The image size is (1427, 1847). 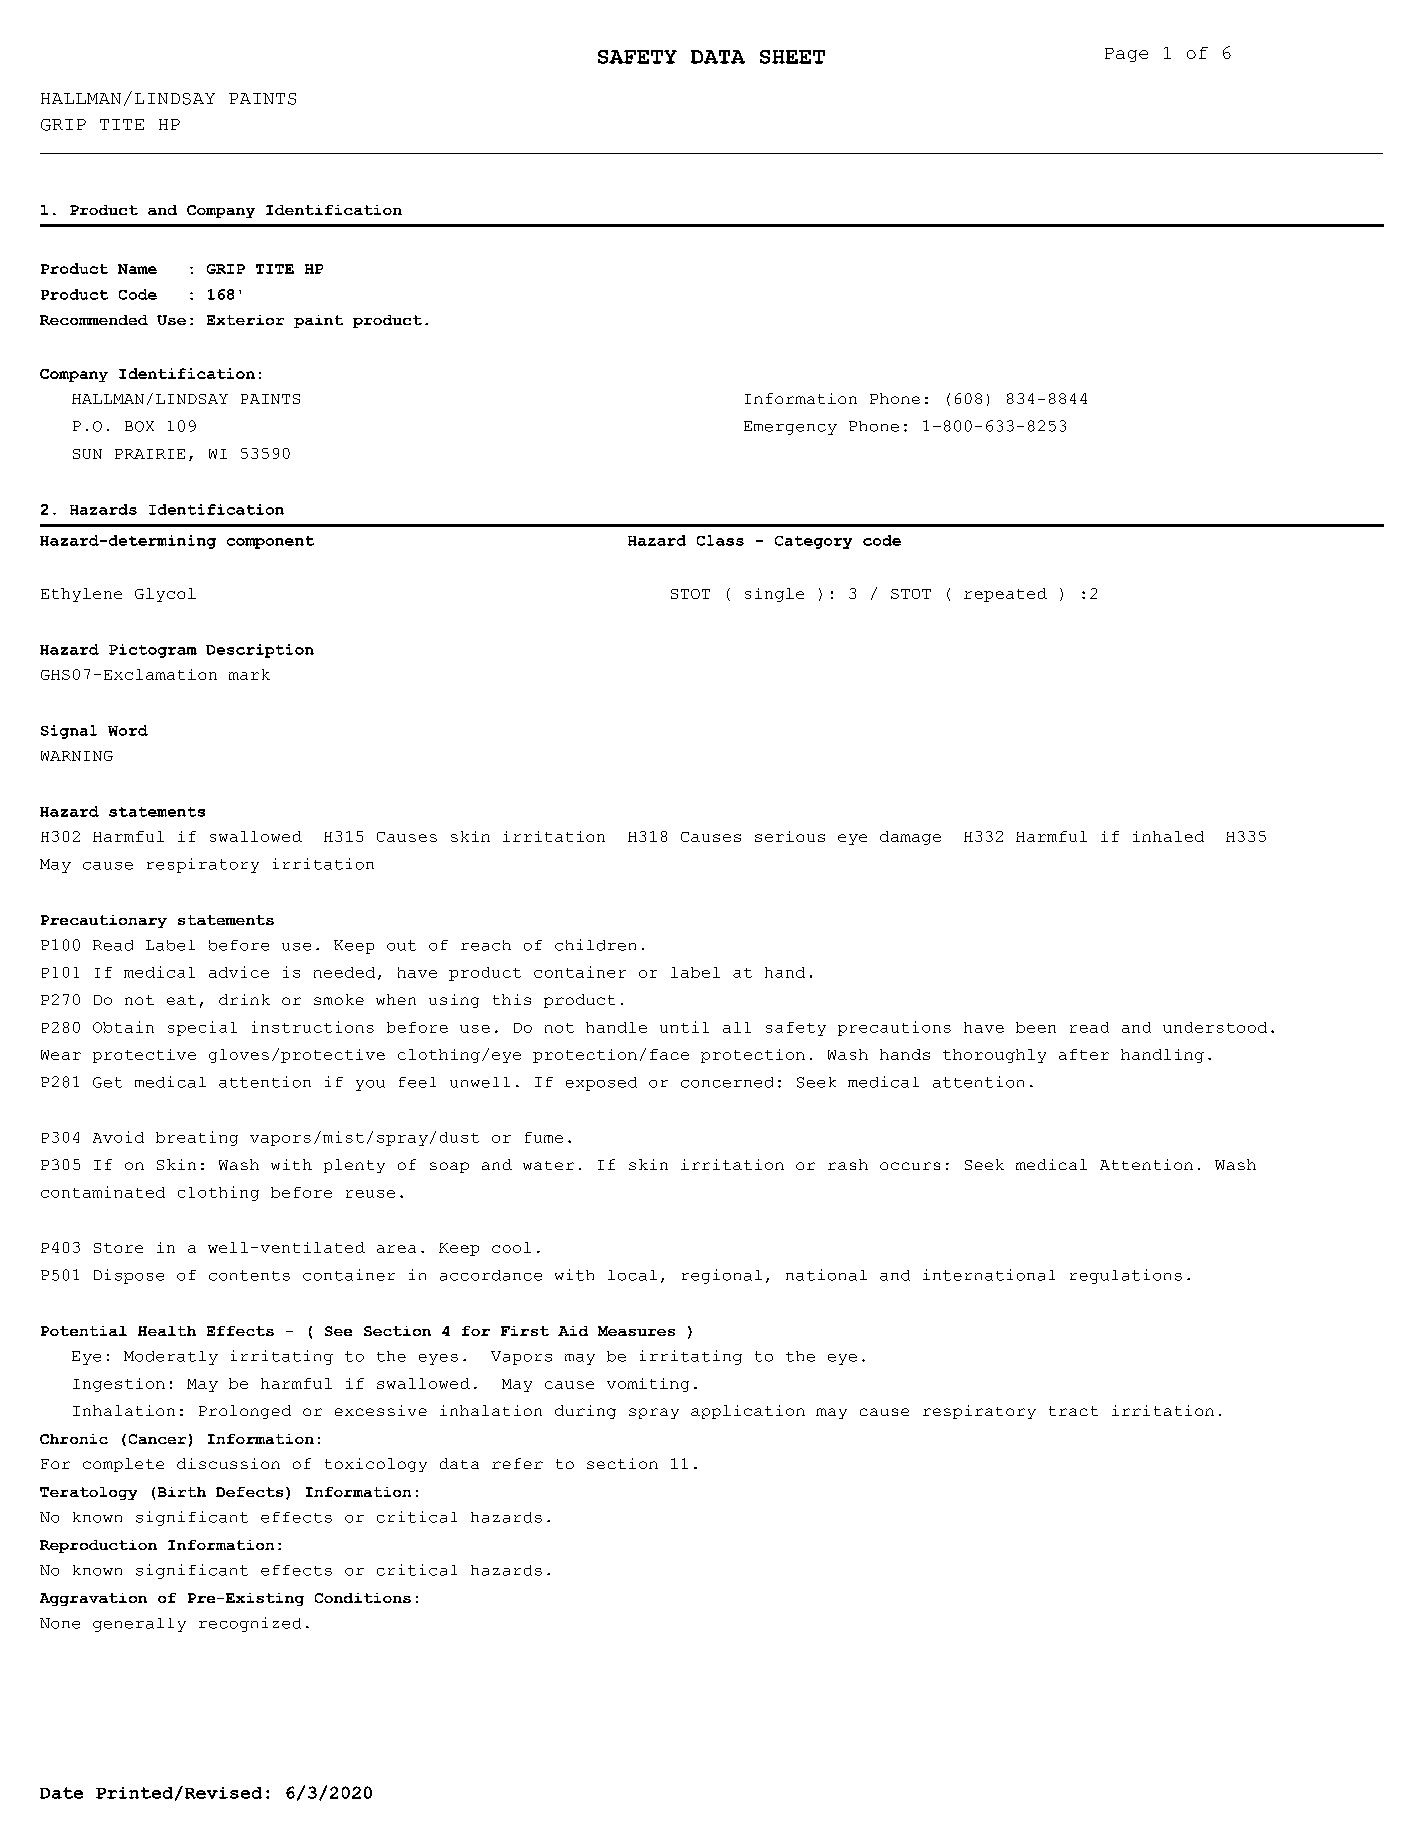 I want to click on regulations, so click(x=1126, y=1276).
